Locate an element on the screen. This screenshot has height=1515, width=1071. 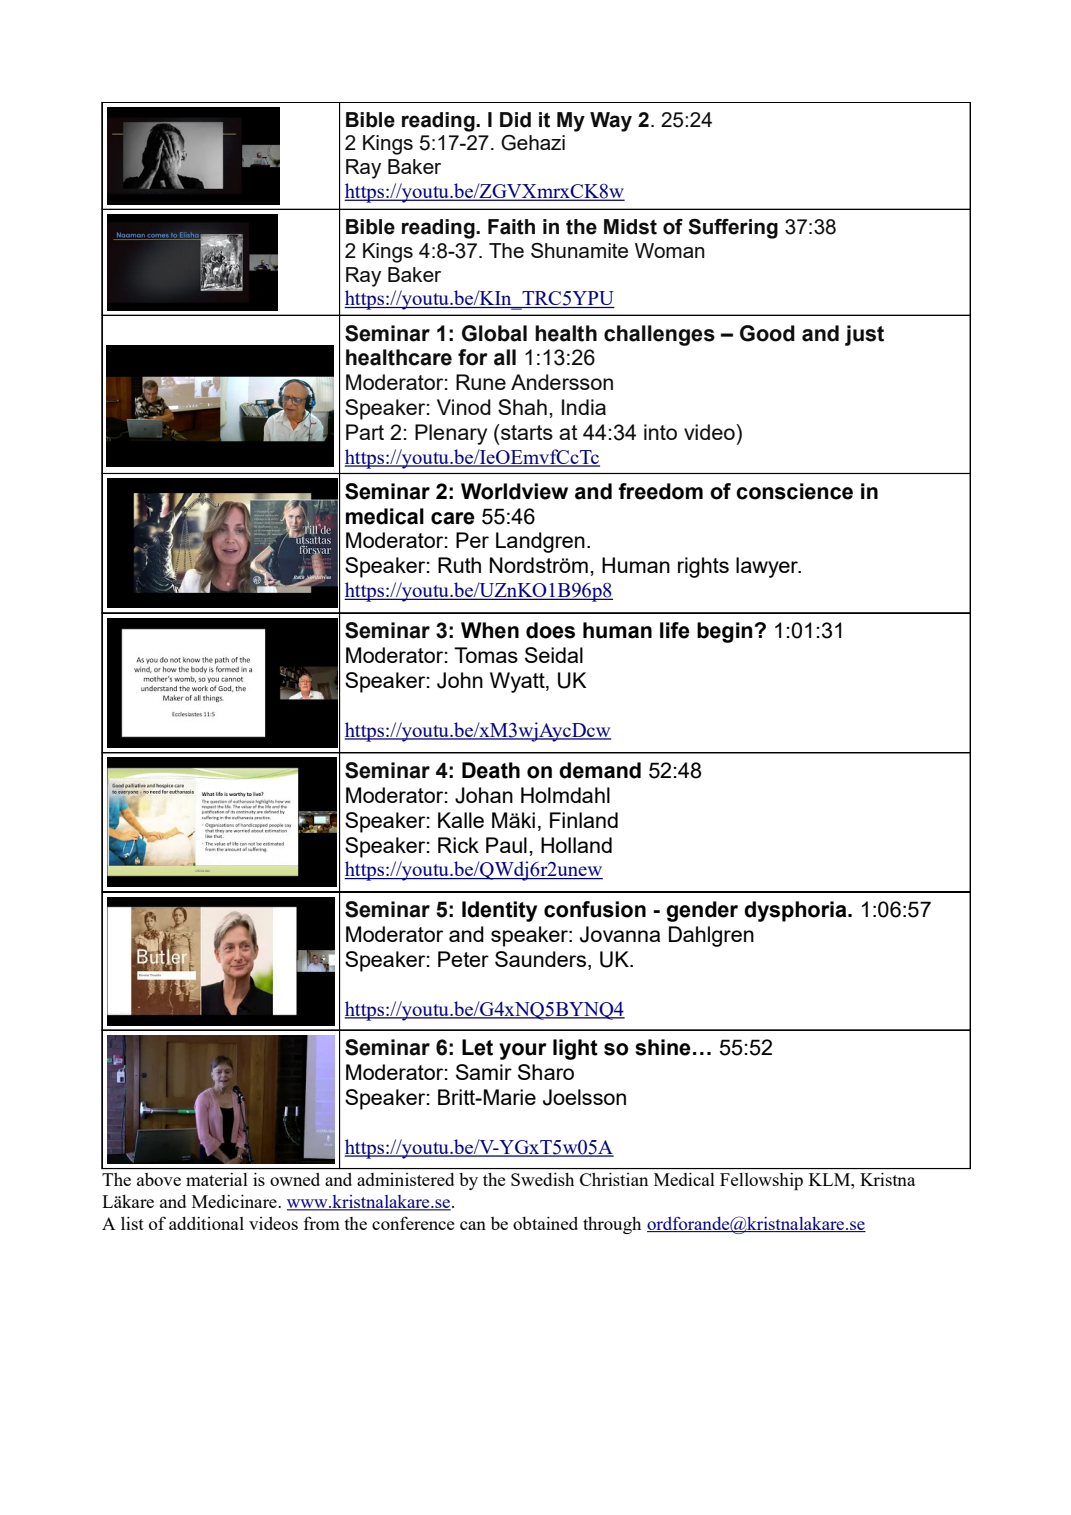
John is located at coordinates (460, 680).
